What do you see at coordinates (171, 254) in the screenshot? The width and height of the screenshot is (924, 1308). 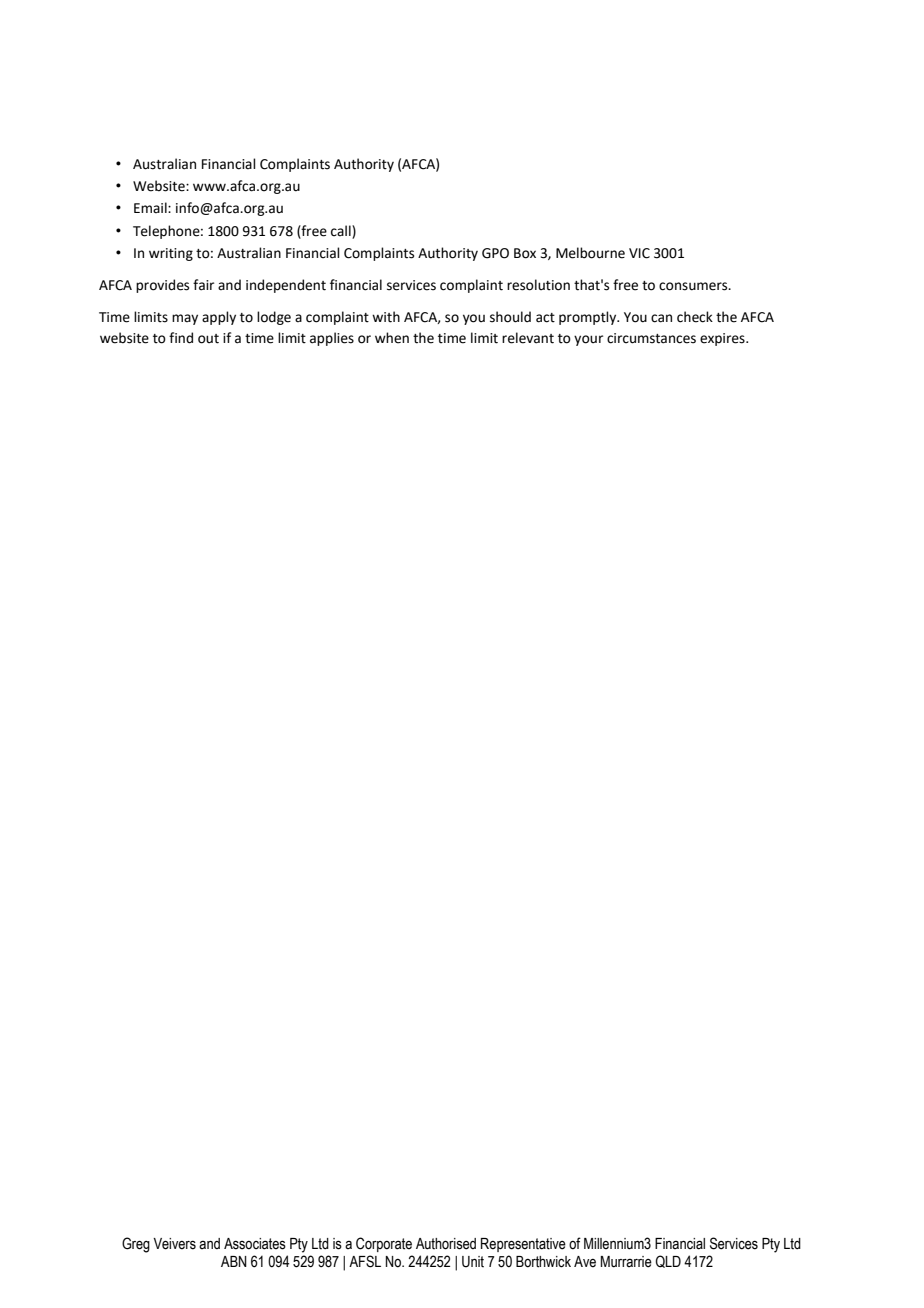 I see `writing` at bounding box center [171, 254].
